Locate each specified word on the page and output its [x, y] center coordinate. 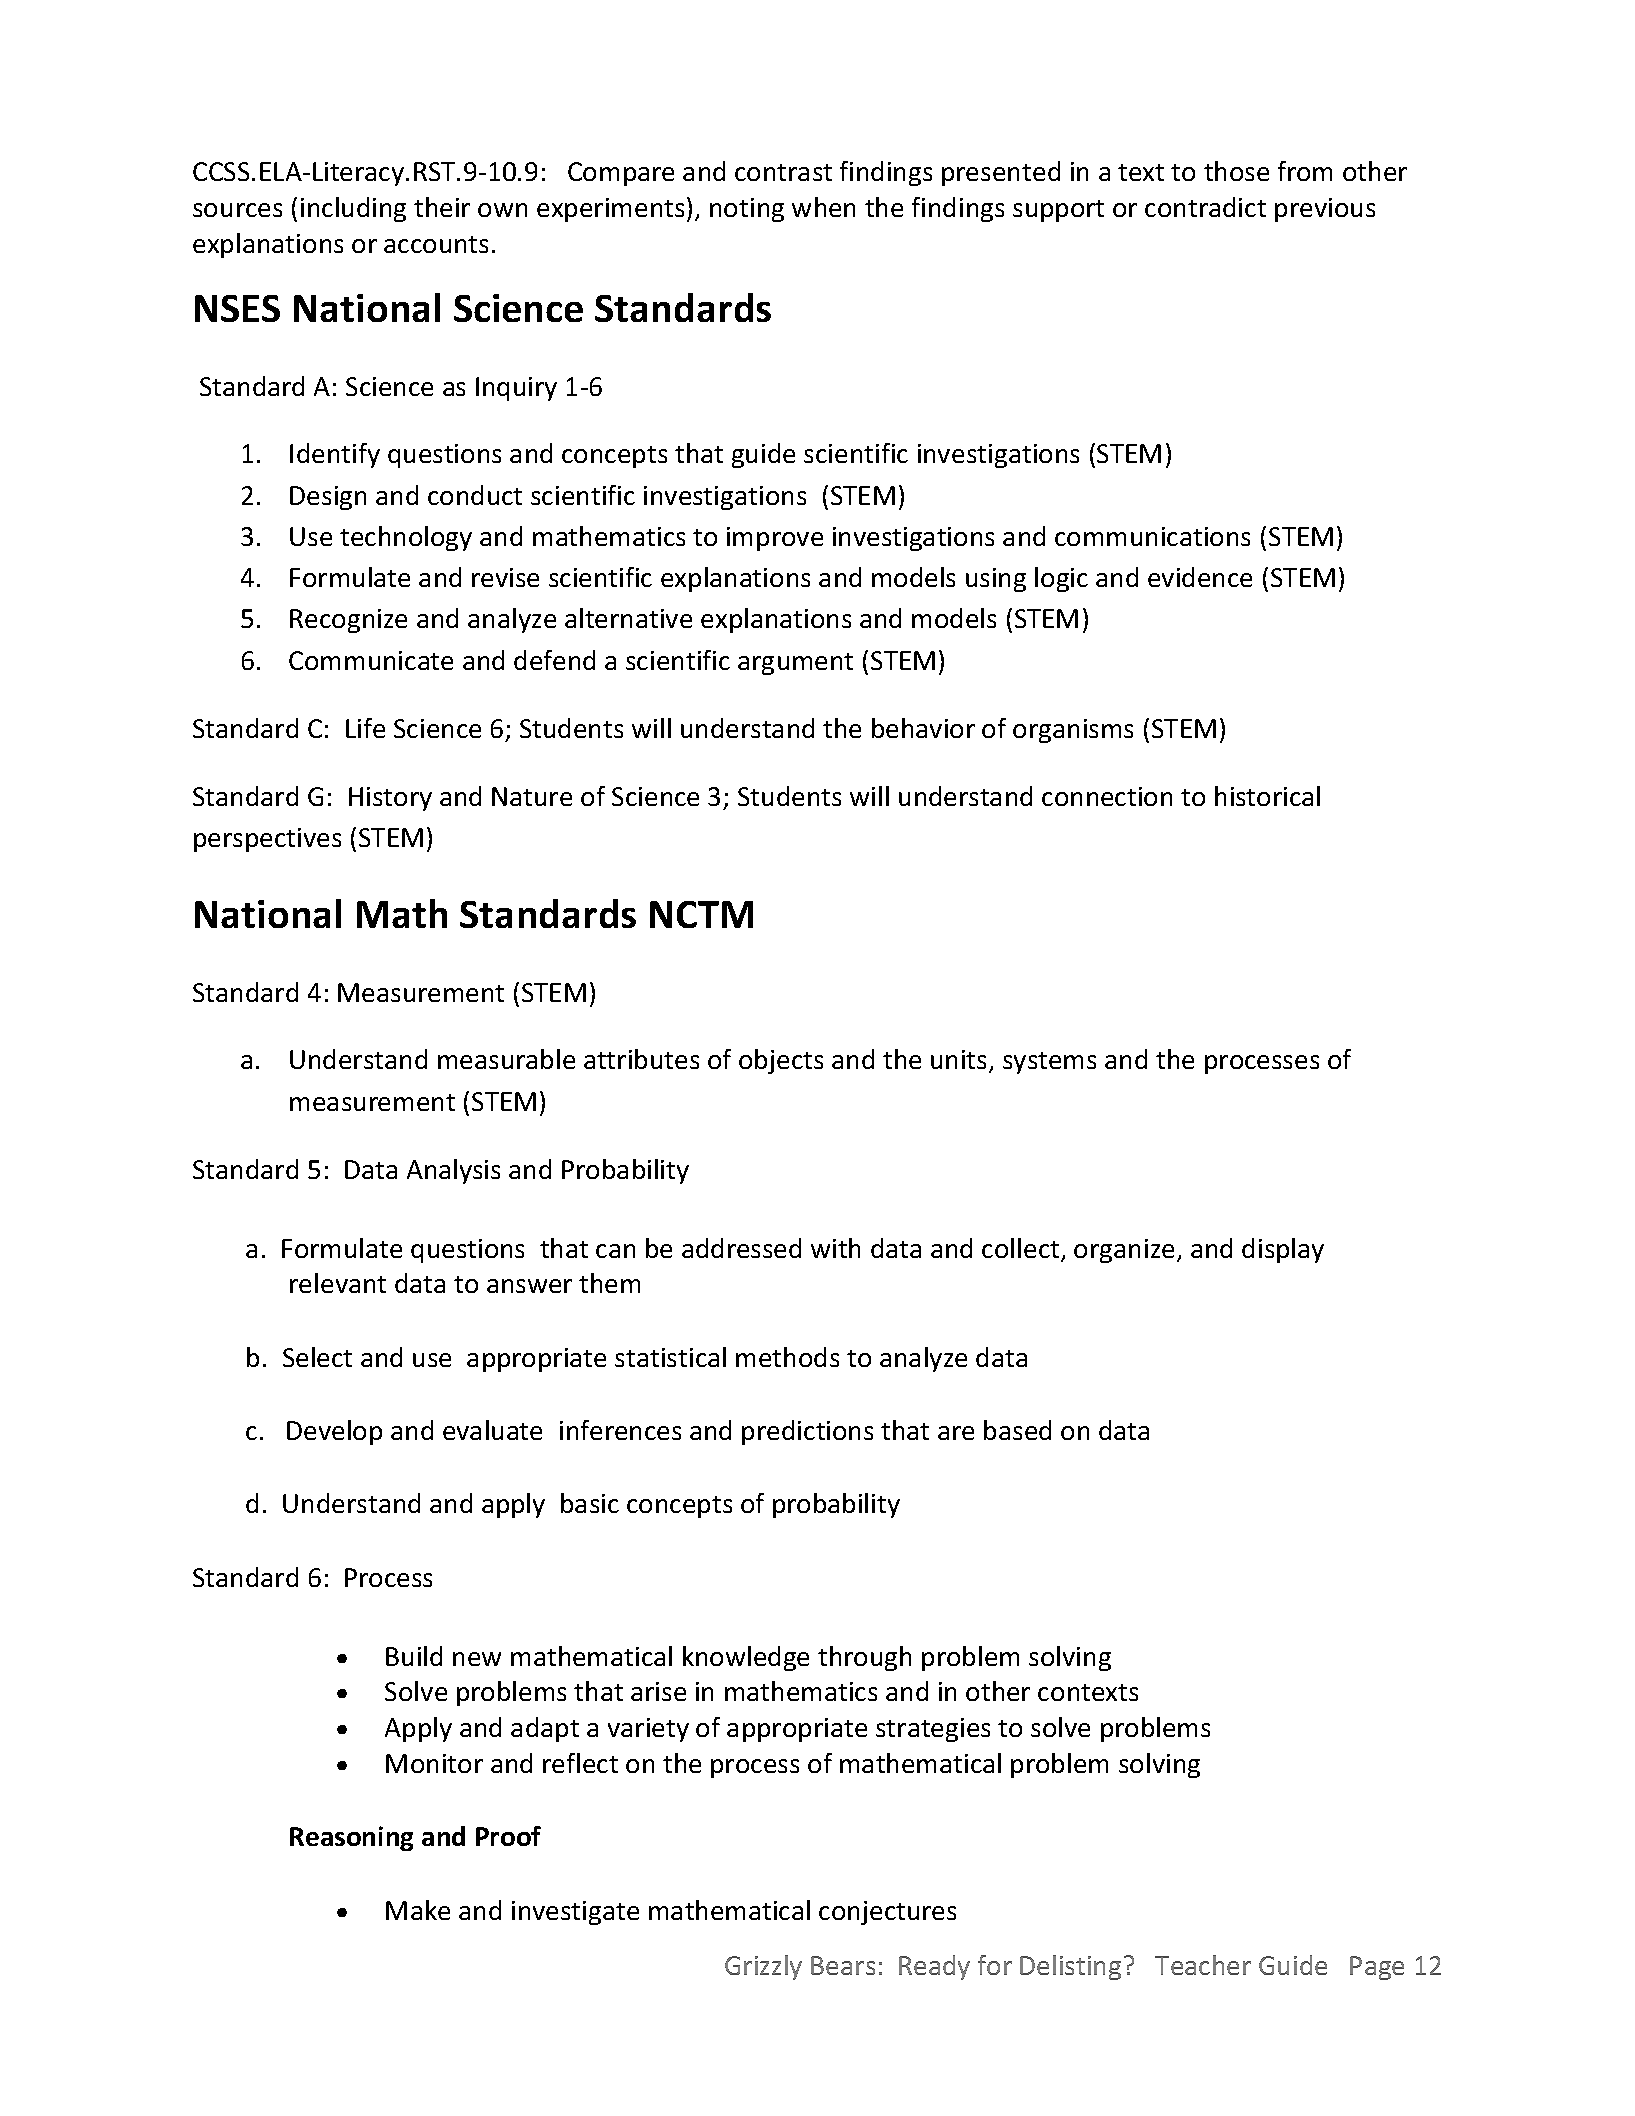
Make [418, 1910]
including [353, 209]
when [823, 207]
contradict [1205, 207]
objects [781, 1061]
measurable [506, 1059]
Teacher [1203, 1965]
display [1283, 1250]
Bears [843, 1965]
